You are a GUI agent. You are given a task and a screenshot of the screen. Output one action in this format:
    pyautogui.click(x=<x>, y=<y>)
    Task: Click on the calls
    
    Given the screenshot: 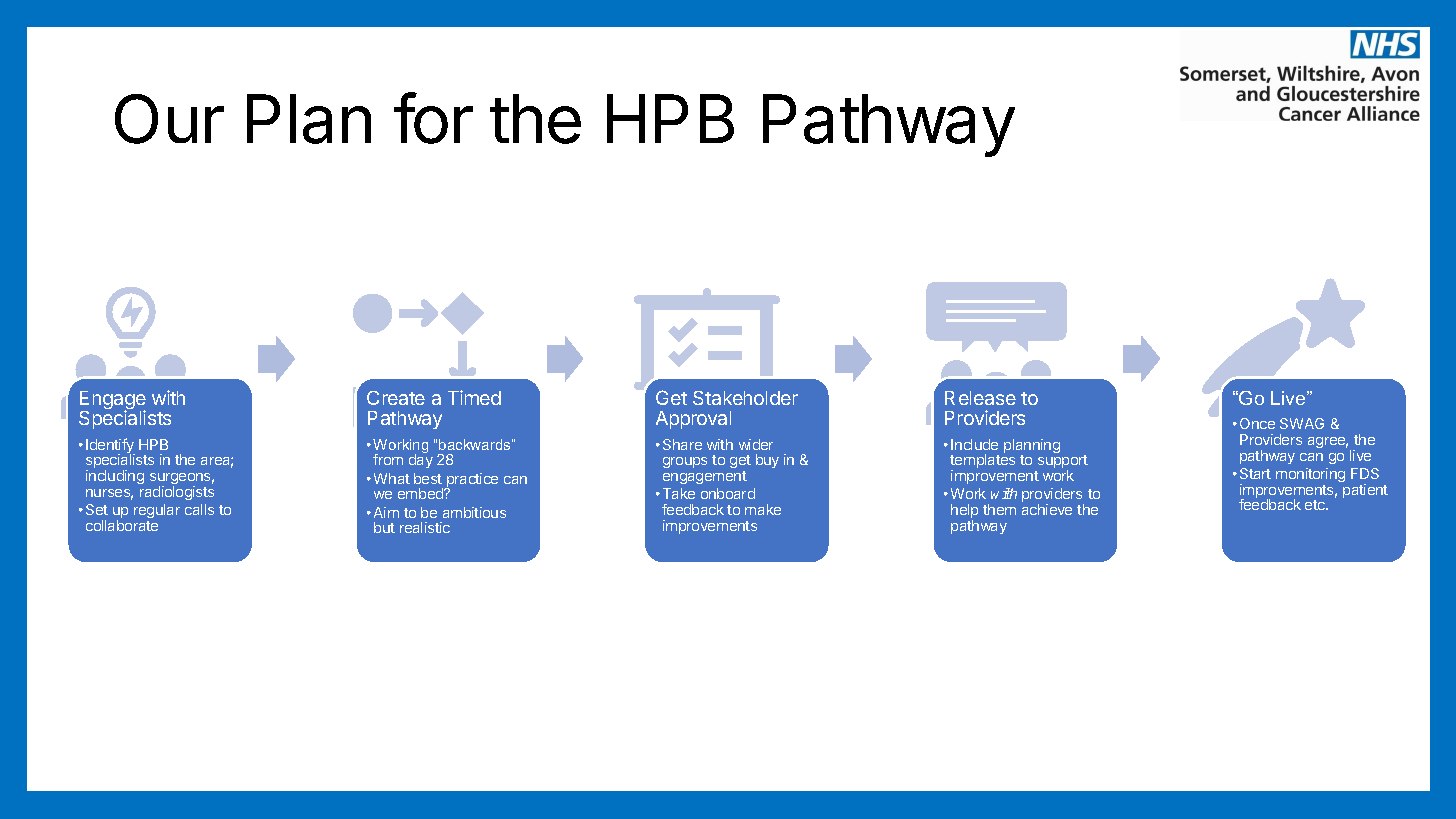 What is the action you would take?
    pyautogui.click(x=199, y=509)
